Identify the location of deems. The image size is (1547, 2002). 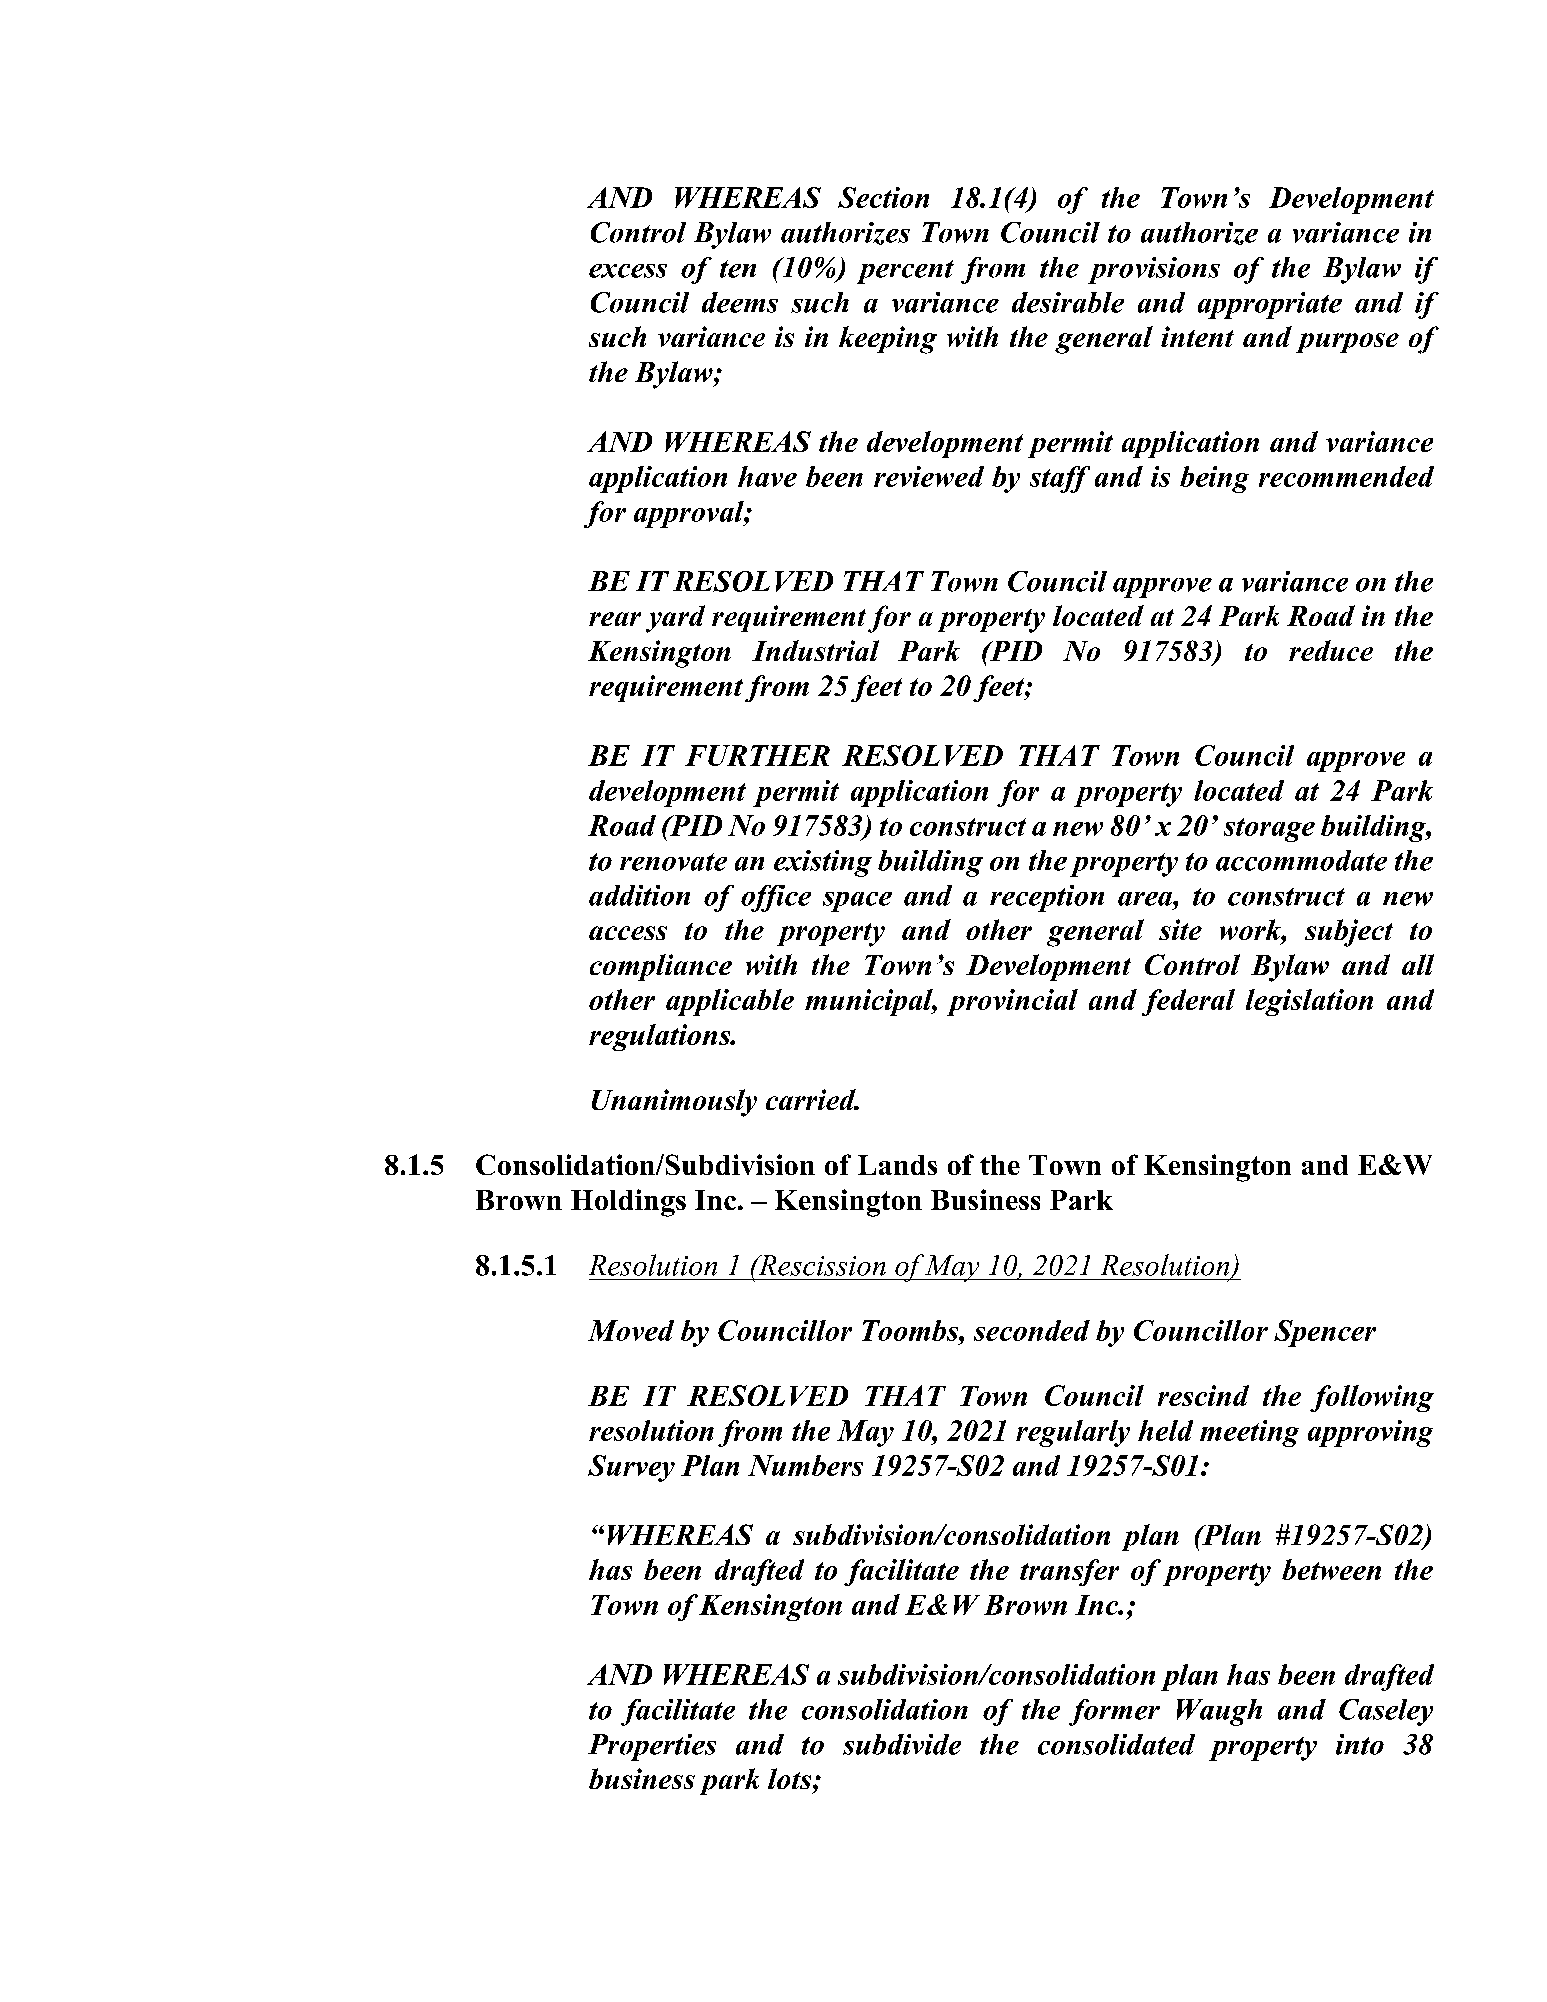
(740, 302).
